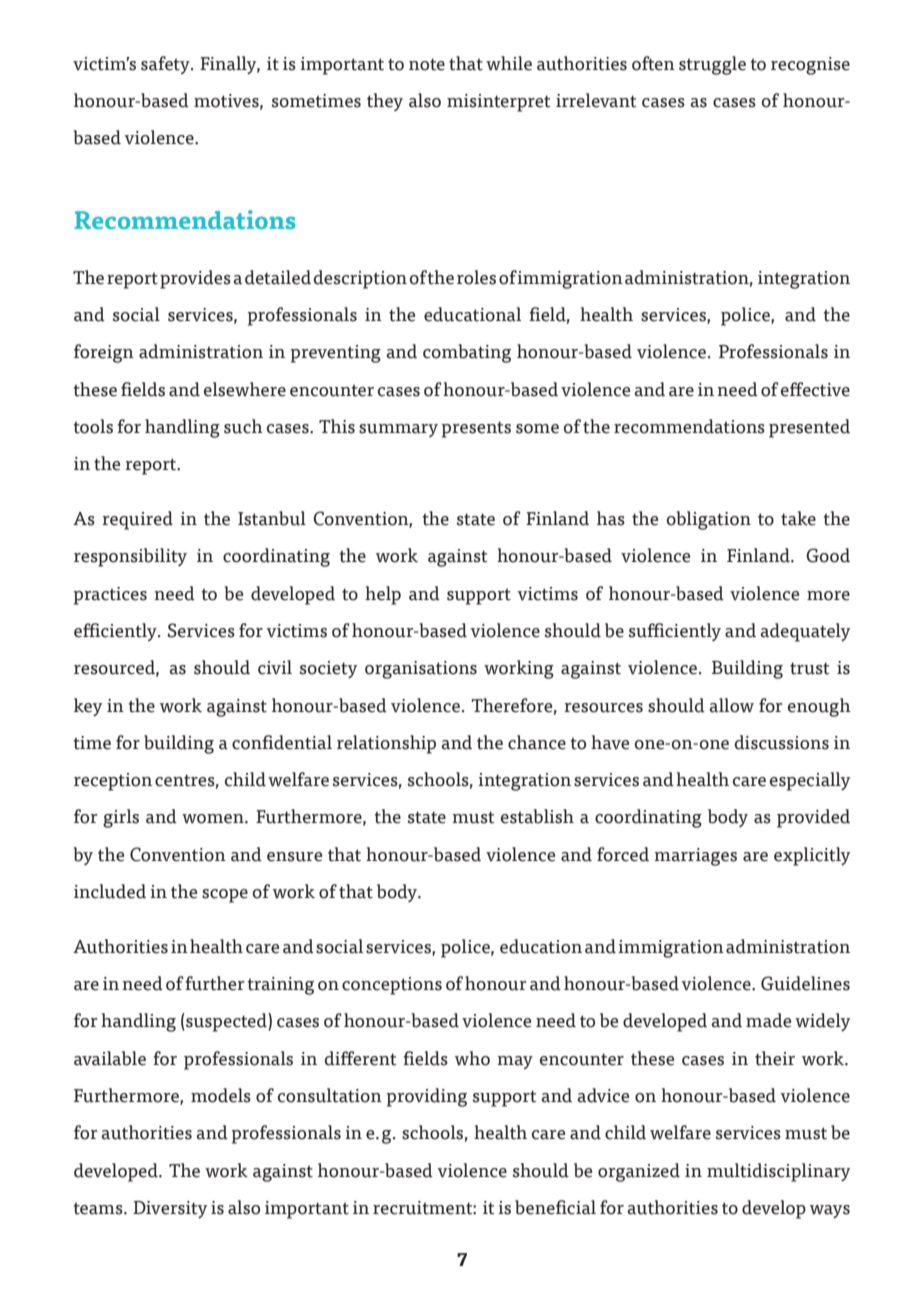  Describe the element at coordinates (170, 1209) in the document. I see `Diversity` at that location.
